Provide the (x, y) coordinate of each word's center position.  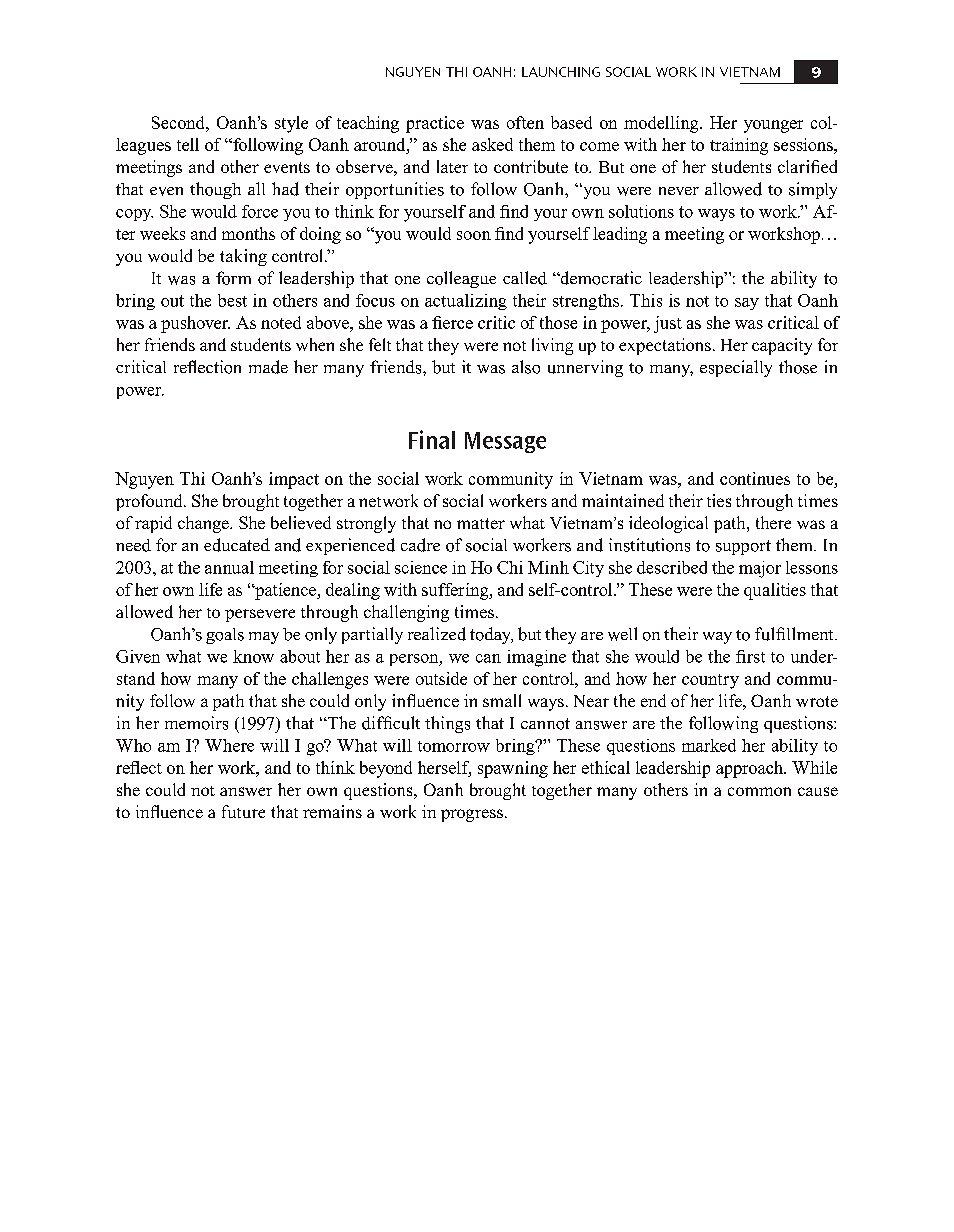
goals (225, 636)
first (750, 656)
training (739, 146)
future (243, 811)
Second (179, 122)
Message (505, 442)
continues (755, 478)
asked (492, 144)
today (491, 635)
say (747, 304)
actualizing (466, 302)
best (232, 300)
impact (294, 480)
